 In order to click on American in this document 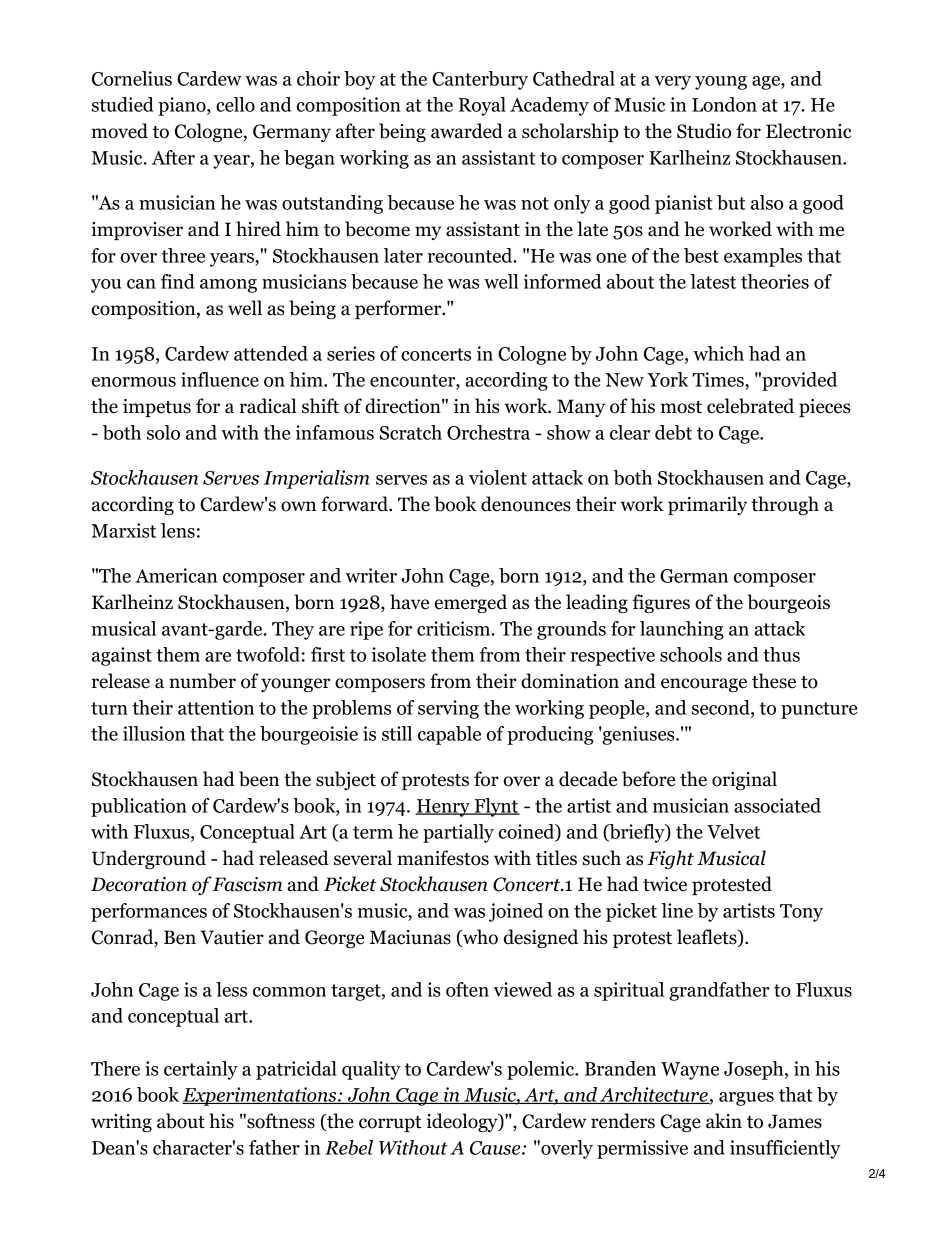, I will do `click(176, 575)`.
